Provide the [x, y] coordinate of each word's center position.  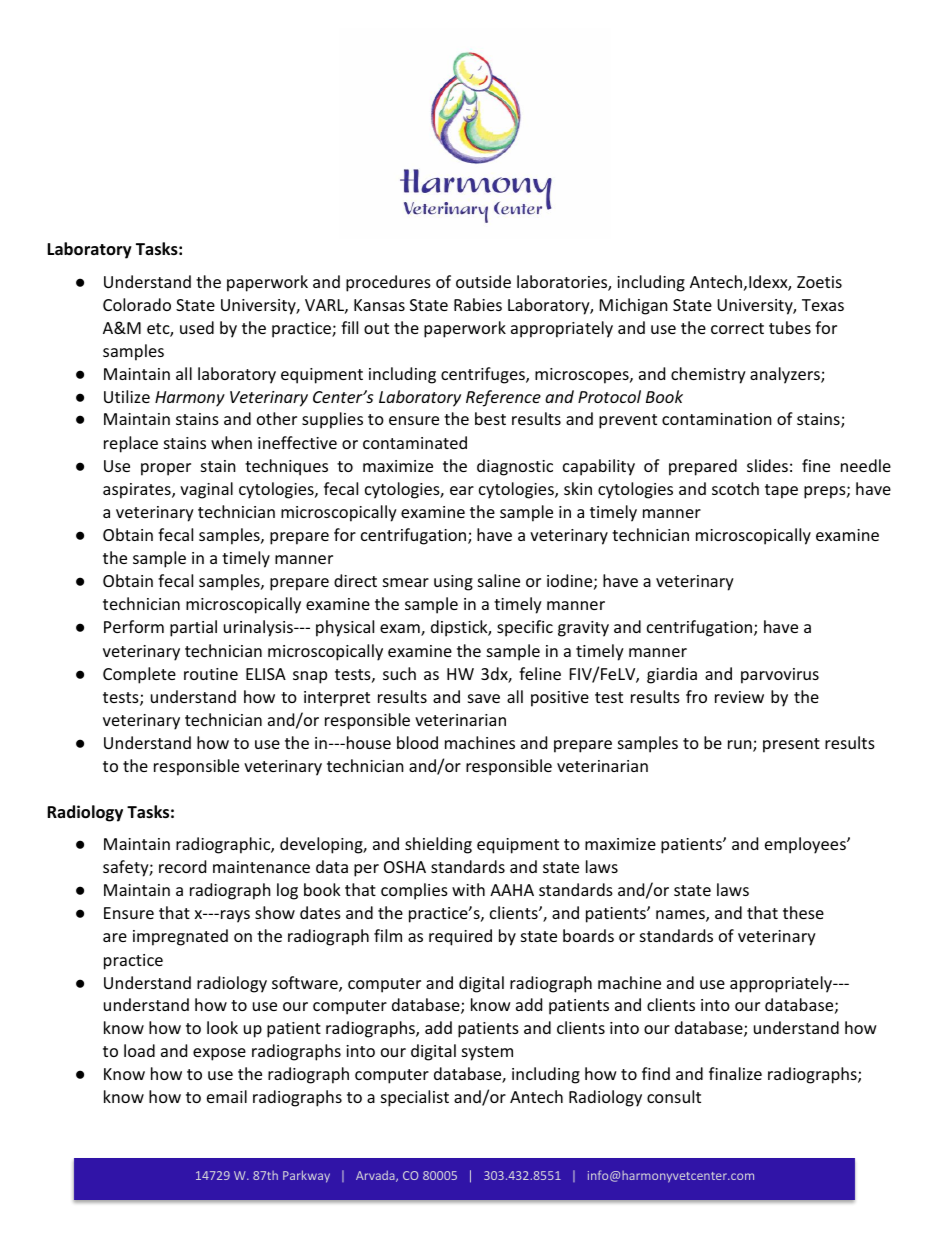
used [197, 327]
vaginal [206, 490]
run [741, 746]
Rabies [478, 304]
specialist [415, 1098]
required [460, 937]
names [681, 916]
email [227, 1096]
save [484, 698]
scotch [735, 488]
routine [211, 674]
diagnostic [515, 467]
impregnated [180, 937]
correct [737, 328]
